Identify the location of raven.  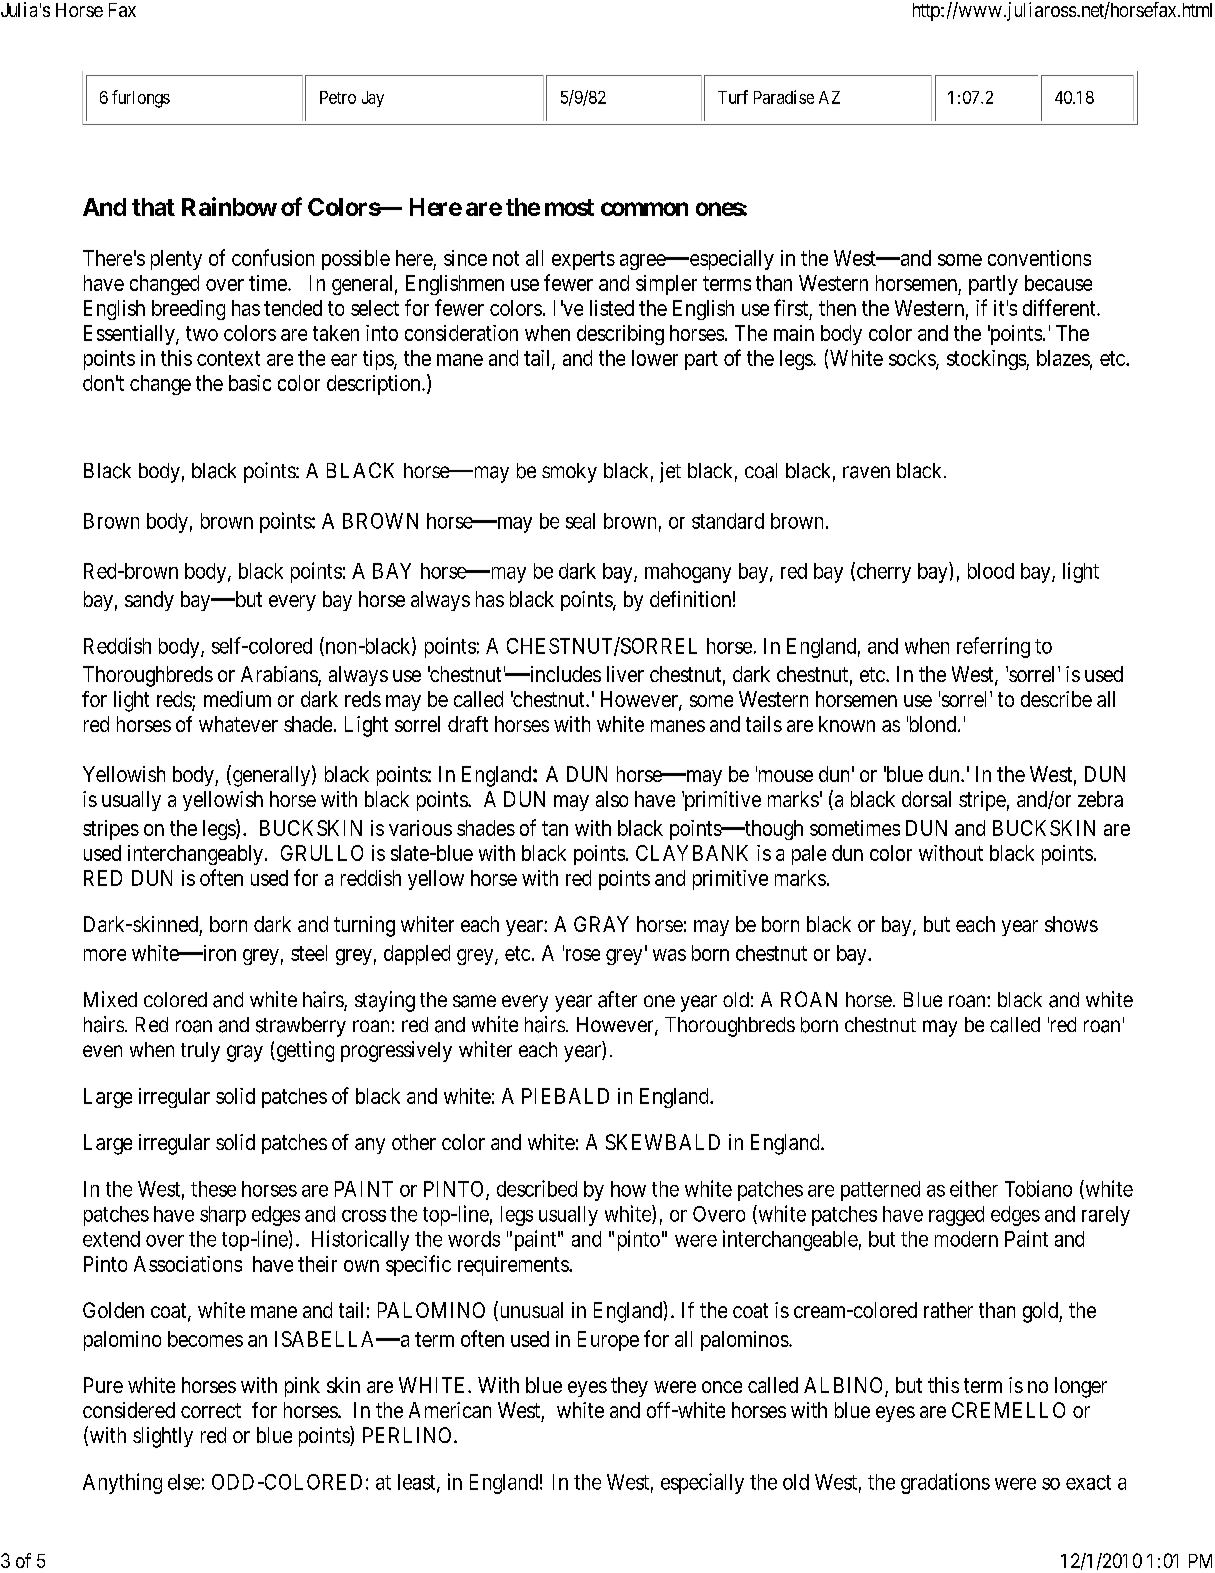
(866, 472).
